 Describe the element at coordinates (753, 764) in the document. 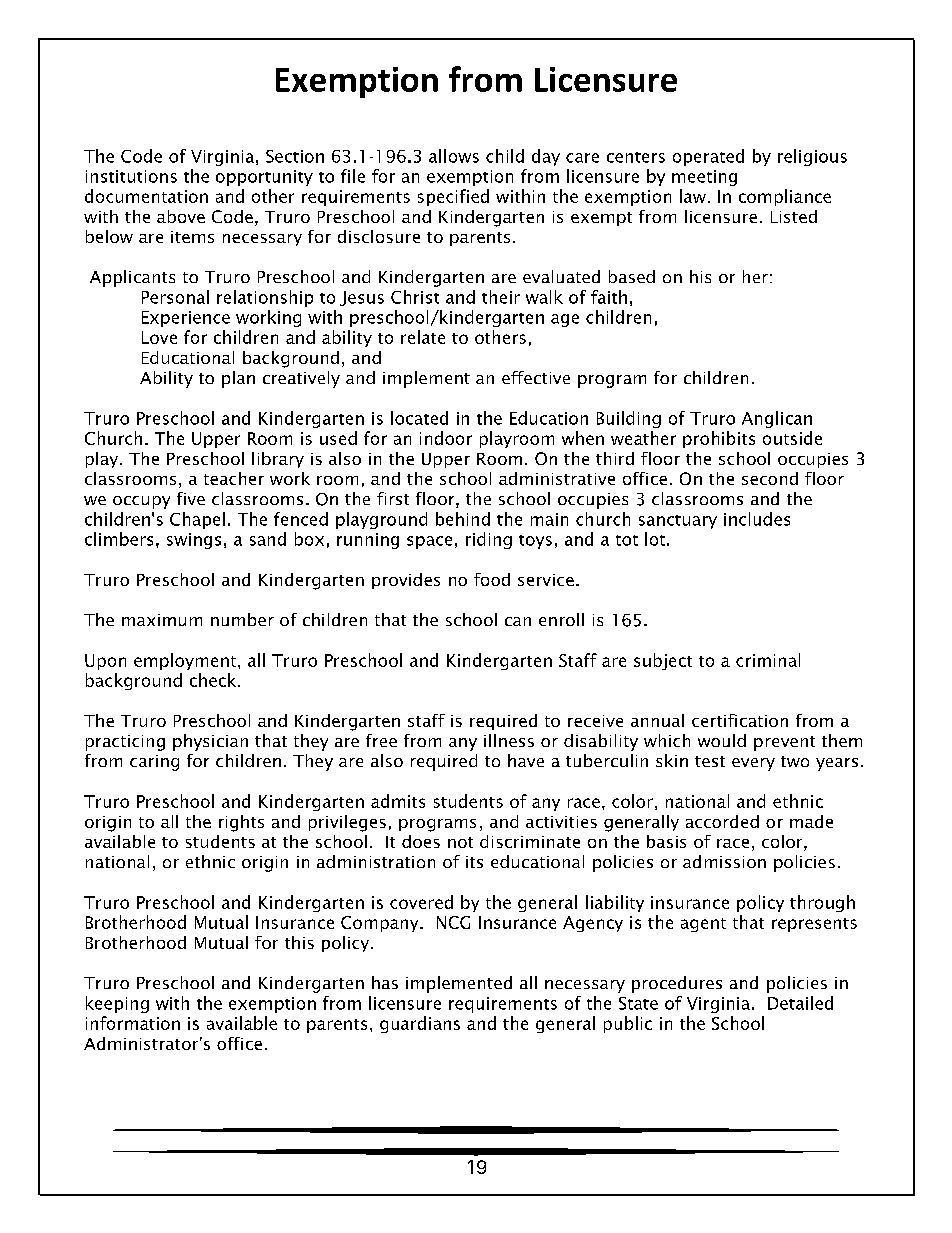

I see `every` at that location.
